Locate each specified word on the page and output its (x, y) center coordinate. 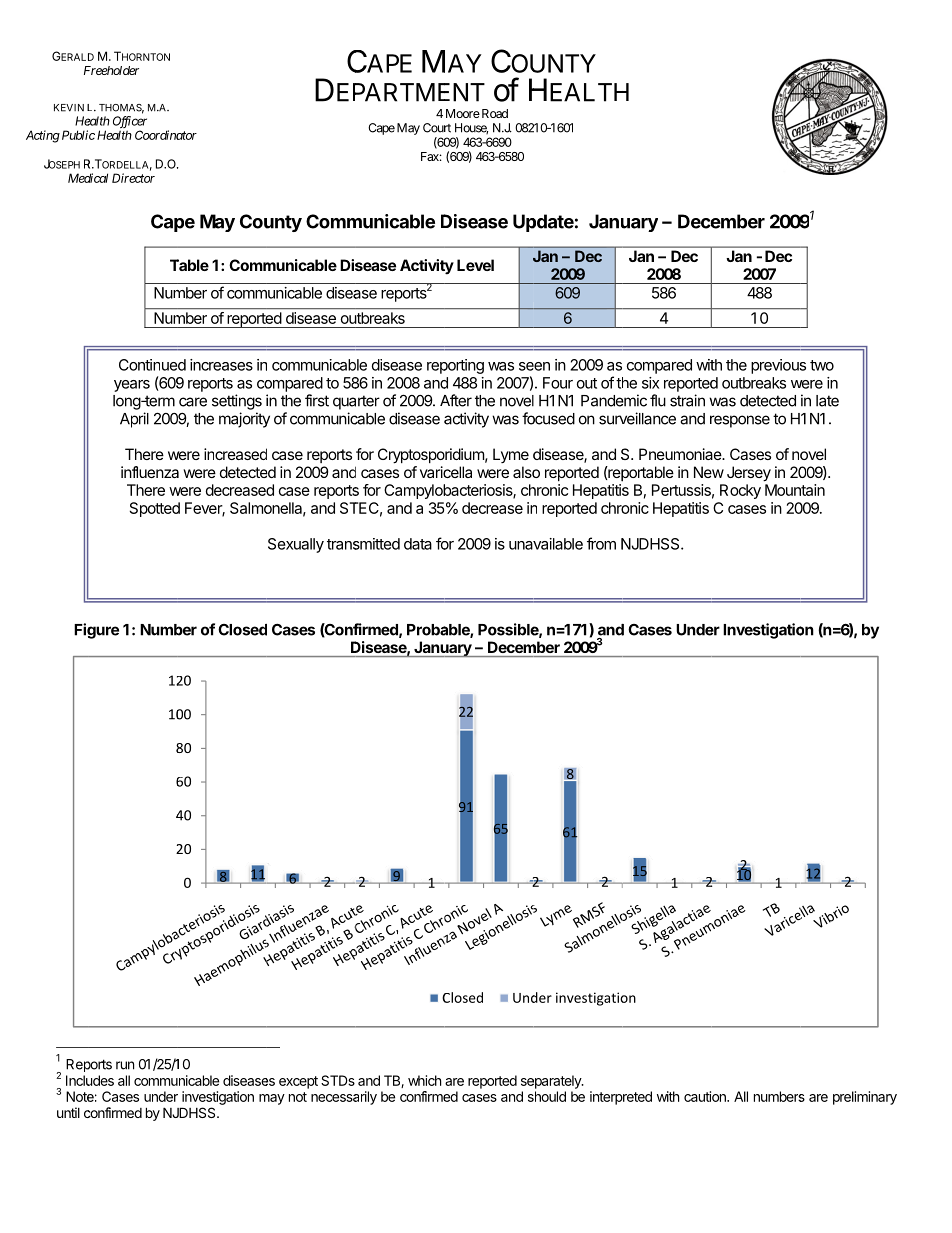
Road (493, 113)
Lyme (511, 455)
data (418, 544)
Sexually (296, 545)
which (424, 1080)
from (601, 543)
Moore (463, 113)
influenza (150, 472)
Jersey (749, 474)
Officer (130, 123)
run (125, 1065)
